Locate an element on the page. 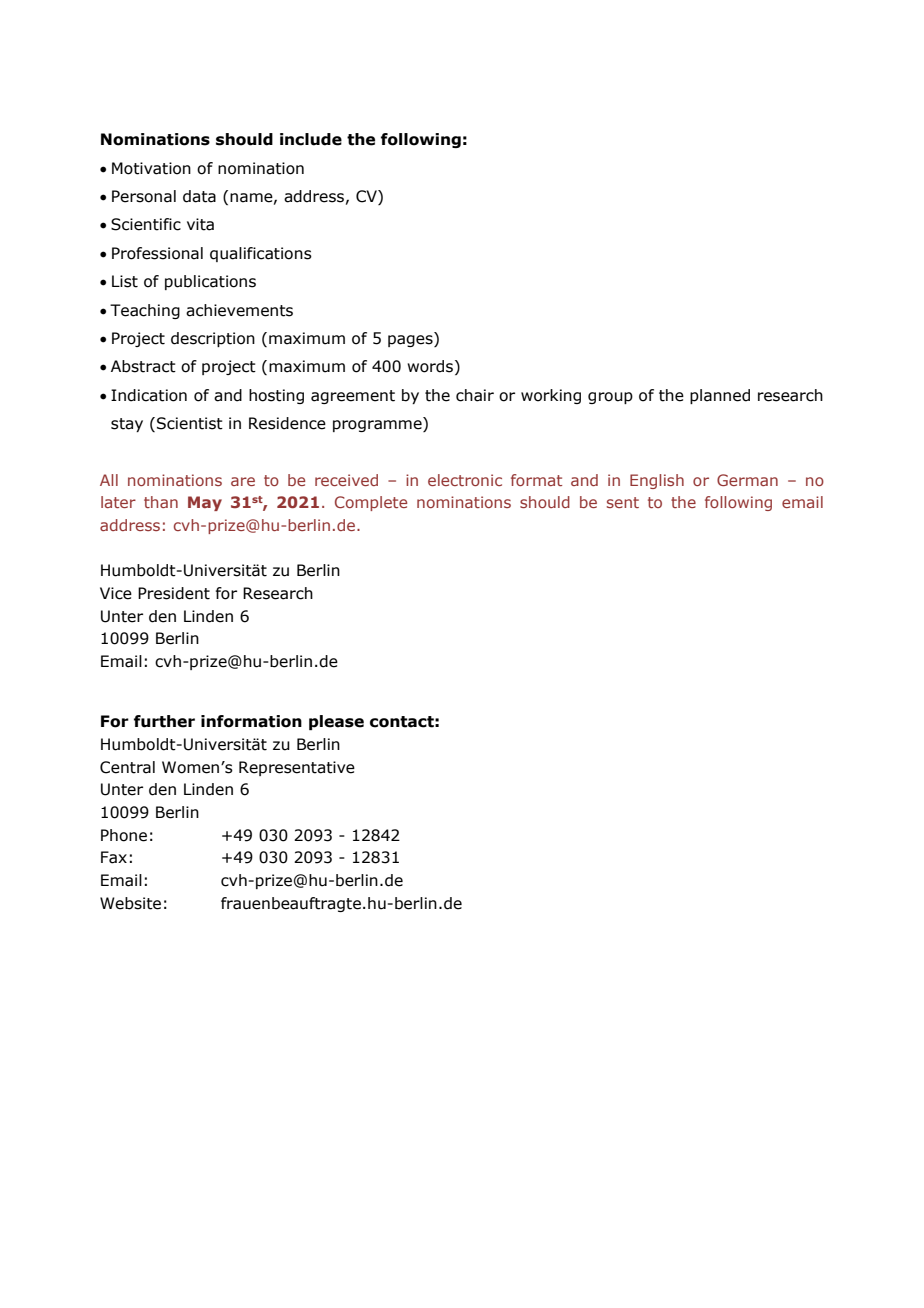  please is located at coordinates (336, 722).
